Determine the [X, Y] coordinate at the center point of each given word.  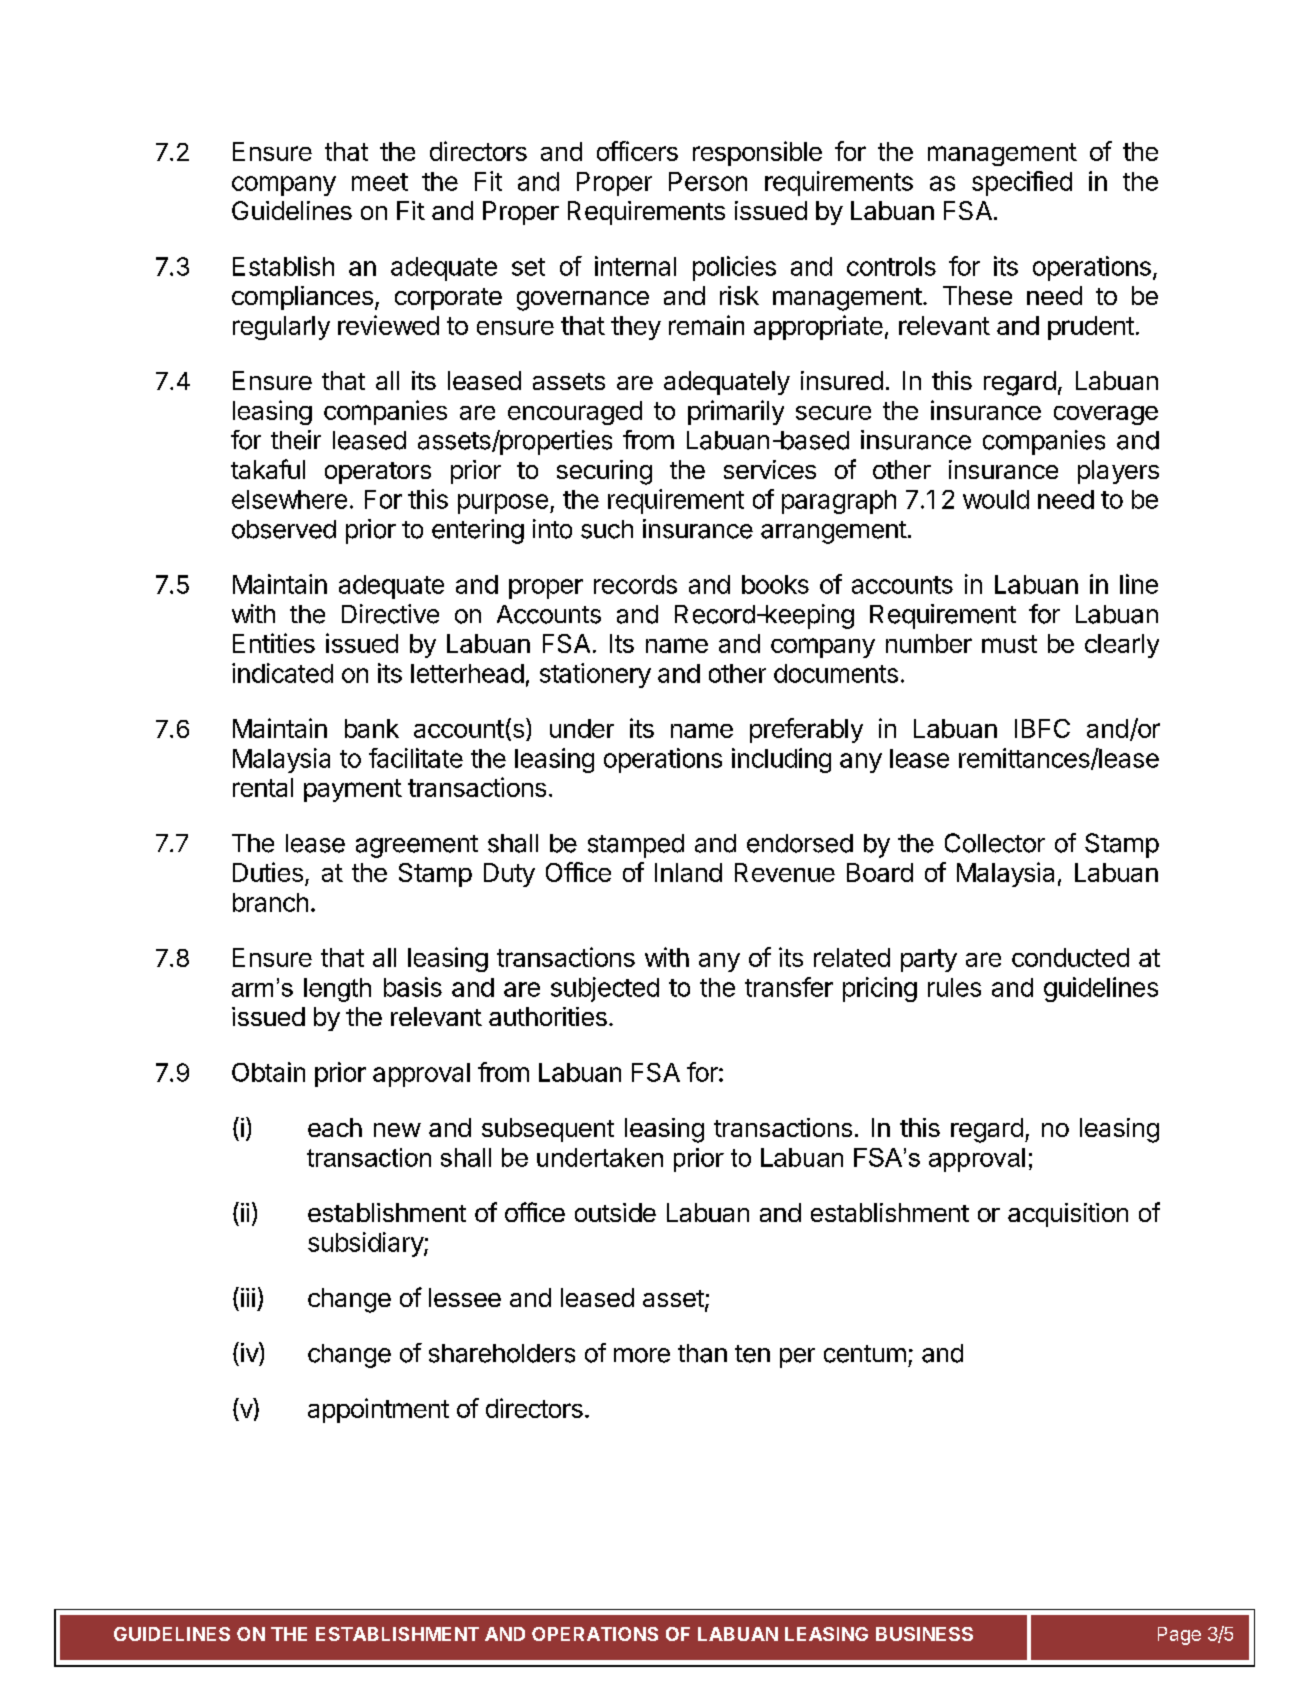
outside [615, 1212]
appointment [378, 1410]
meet [380, 182]
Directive [390, 614]
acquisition [1068, 1215]
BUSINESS [924, 1634]
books [775, 584]
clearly [1122, 646]
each [335, 1127]
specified [1022, 183]
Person [708, 181]
